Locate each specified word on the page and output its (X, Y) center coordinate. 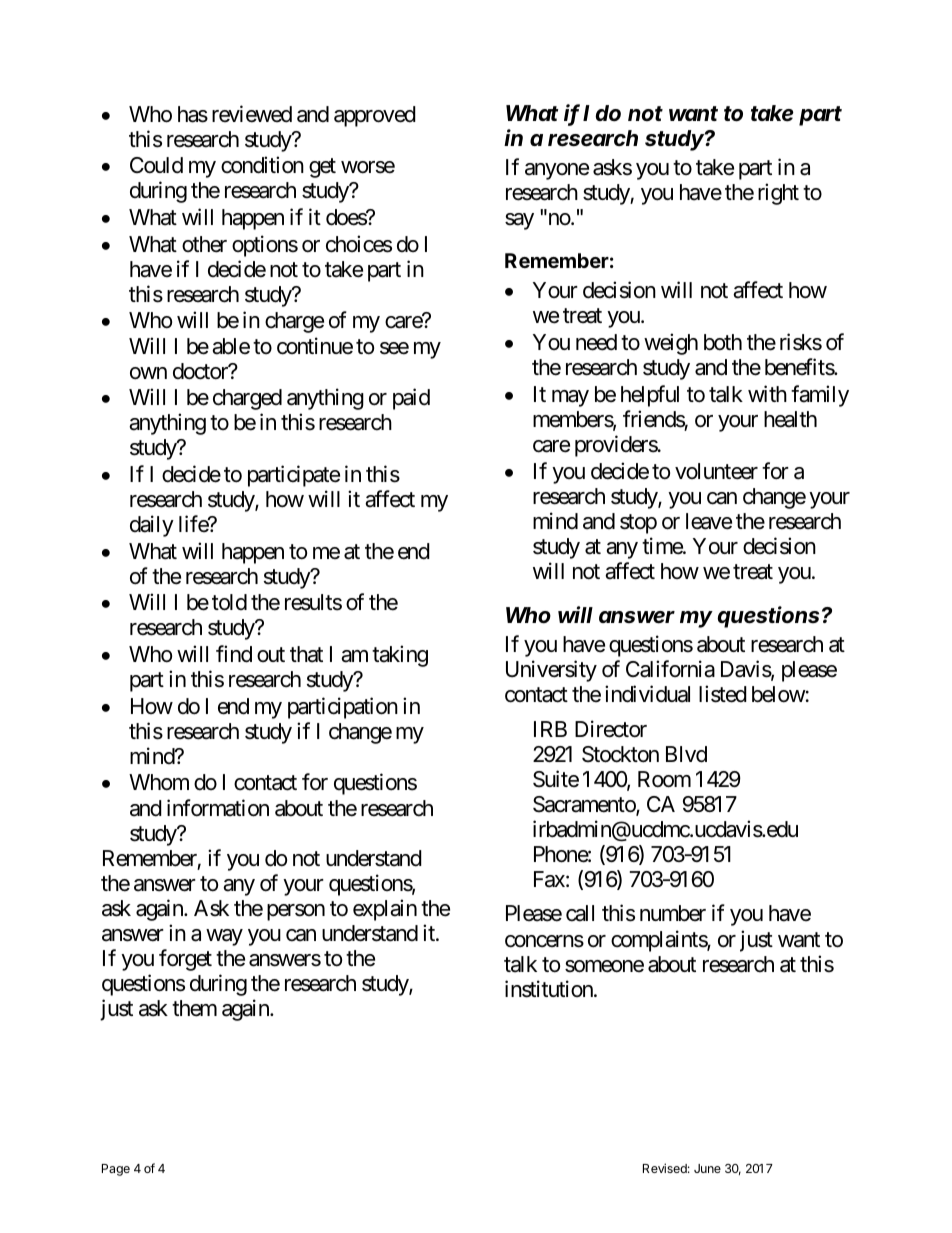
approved (375, 116)
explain (385, 910)
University (551, 671)
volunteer (716, 471)
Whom (159, 782)
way (224, 937)
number (673, 913)
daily (152, 526)
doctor (201, 371)
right (778, 194)
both (723, 342)
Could (156, 165)
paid (411, 399)
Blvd (686, 754)
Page (116, 1170)
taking (400, 656)
